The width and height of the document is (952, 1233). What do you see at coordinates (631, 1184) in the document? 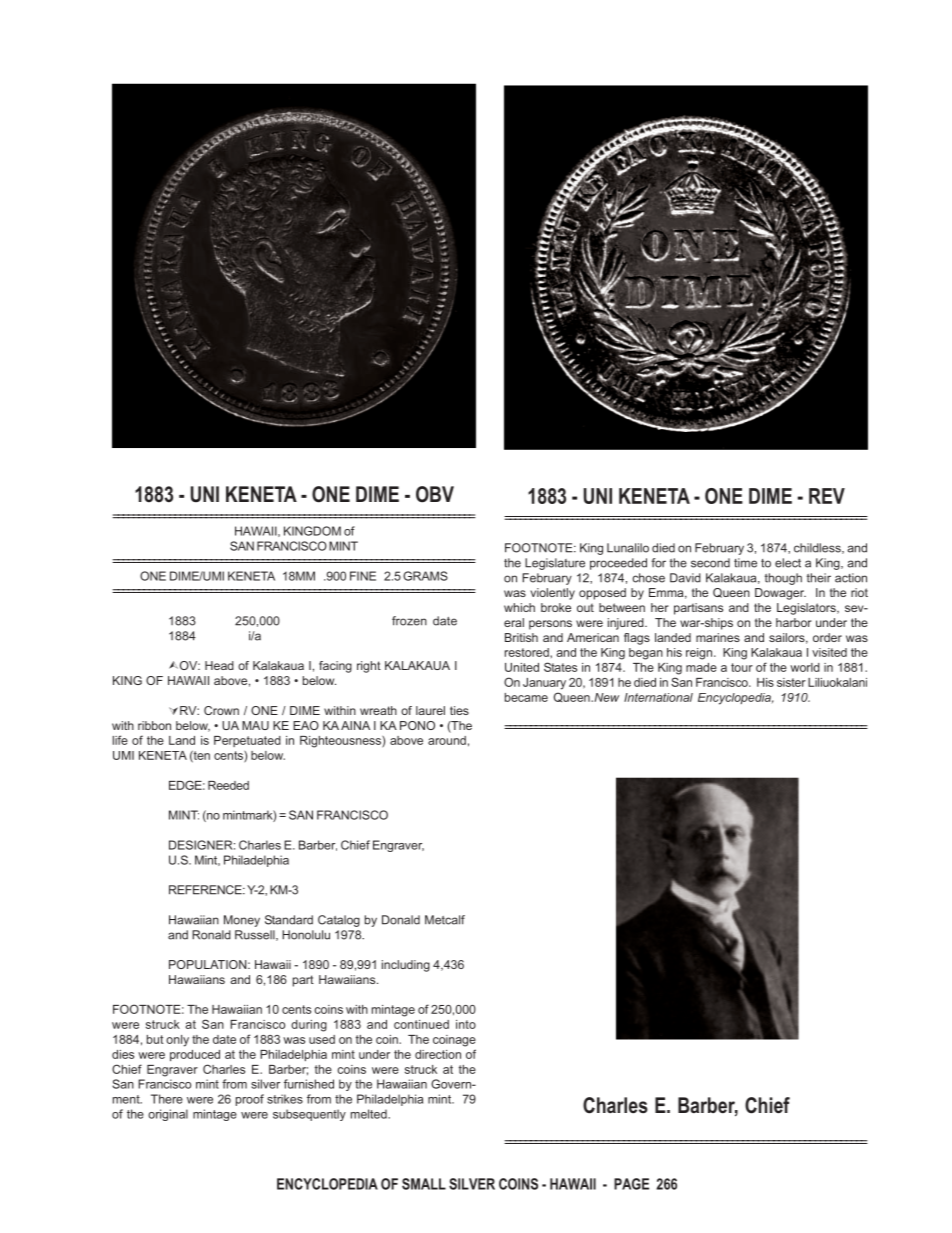
I see `PAGE` at bounding box center [631, 1184].
